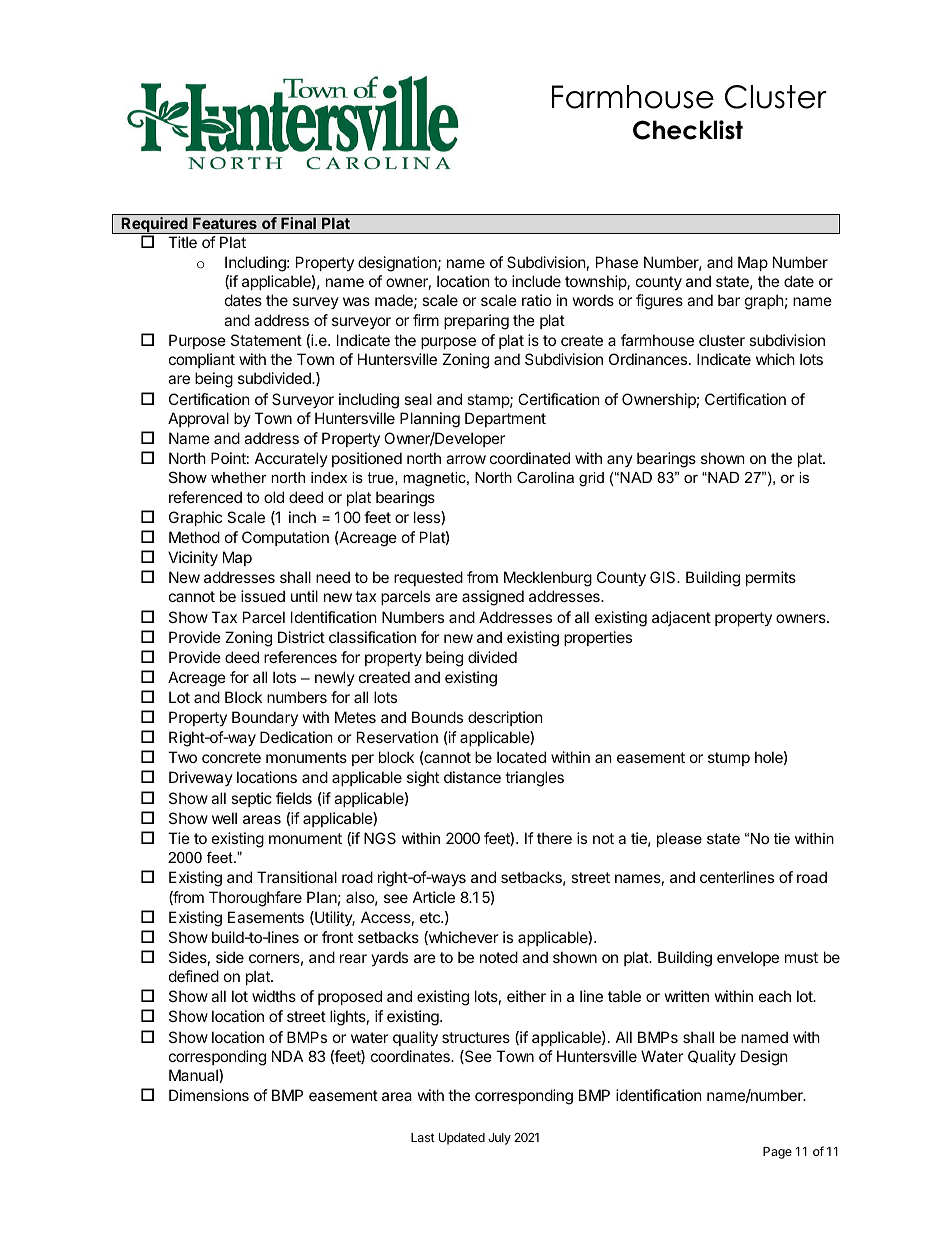  I want to click on adjacent, so click(681, 618).
